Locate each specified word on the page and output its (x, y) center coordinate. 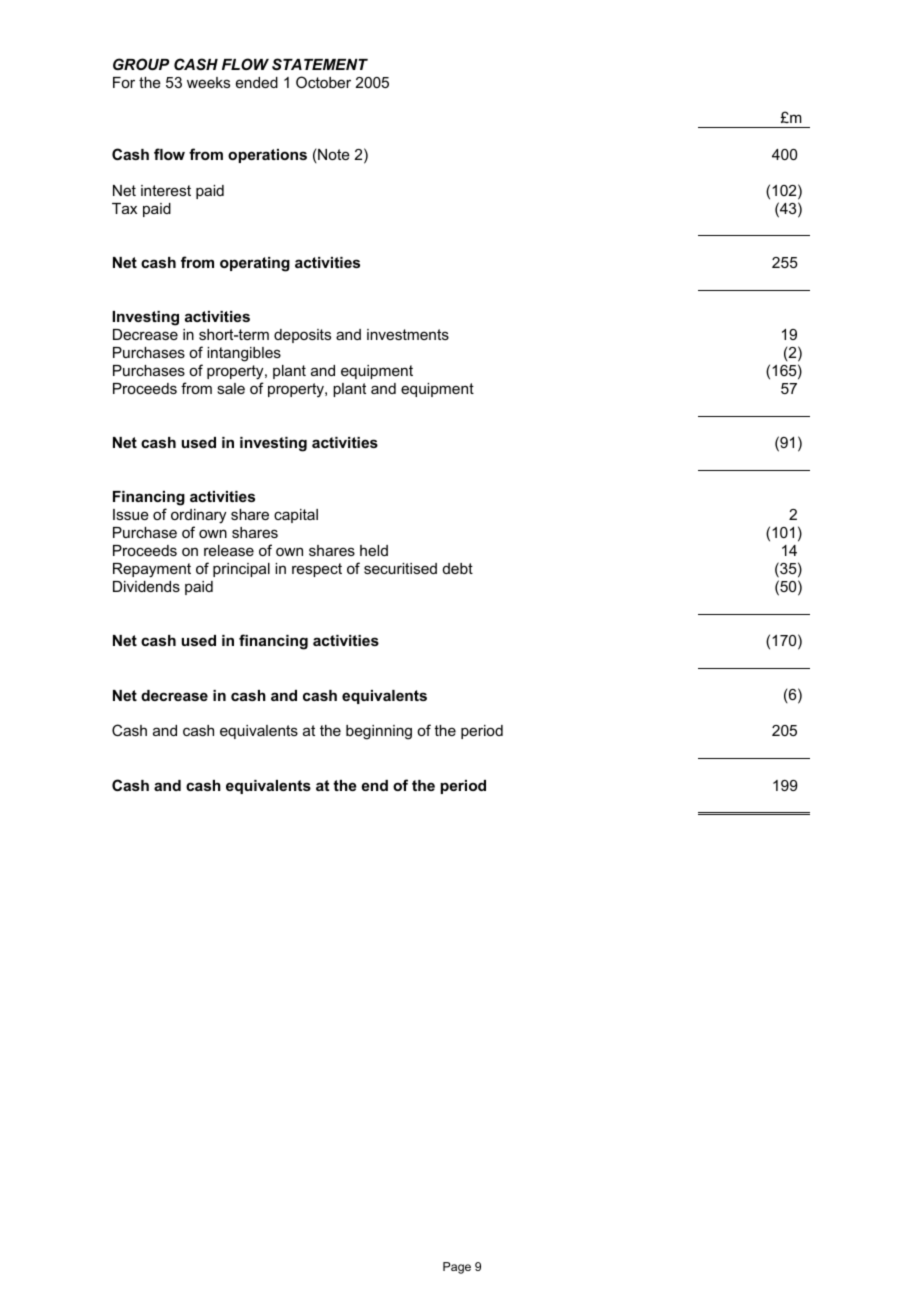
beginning (379, 732)
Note (333, 156)
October (323, 82)
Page (457, 1268)
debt (458, 568)
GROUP (141, 64)
